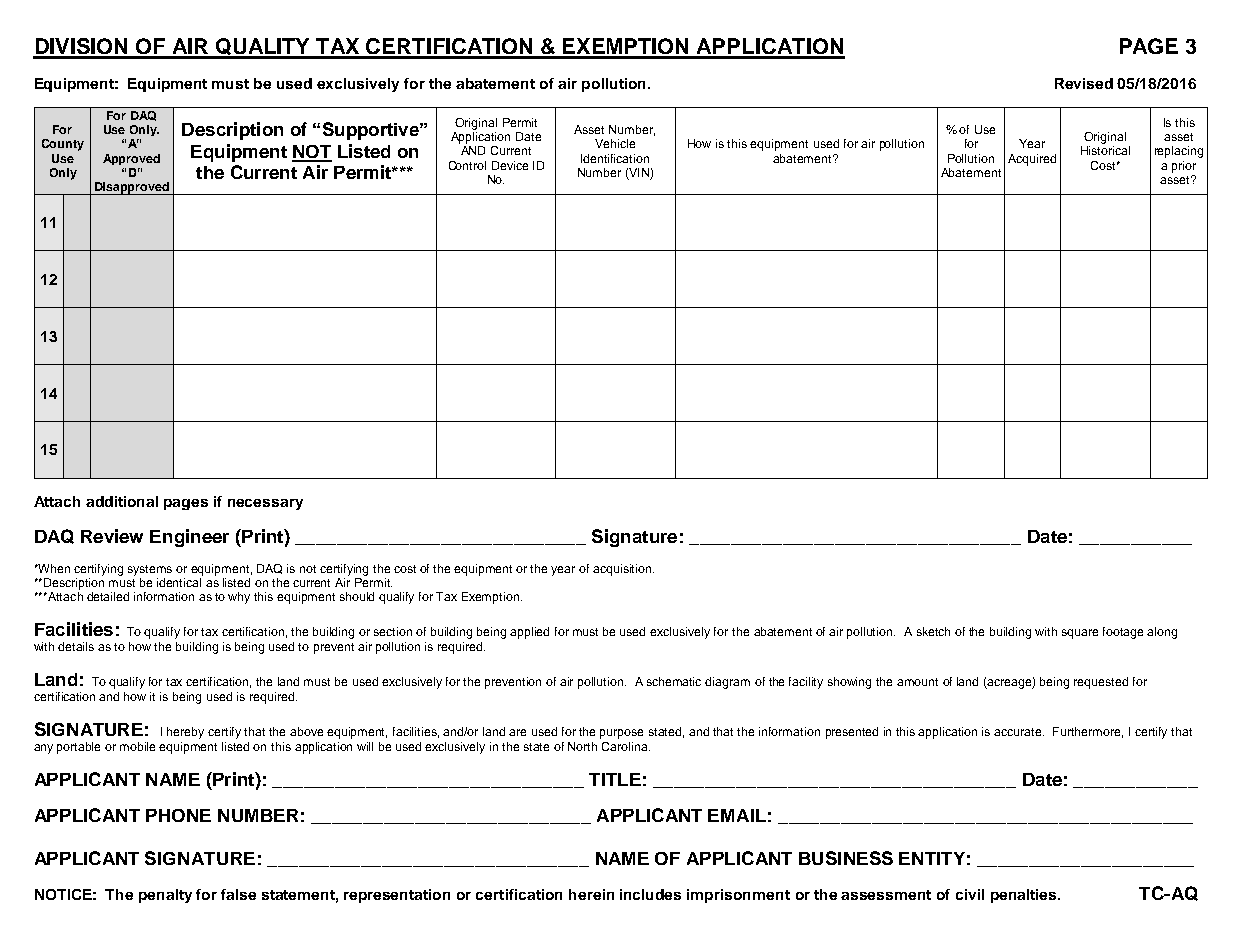 The height and width of the screenshot is (952, 1233). I want to click on penalty, so click(165, 896).
